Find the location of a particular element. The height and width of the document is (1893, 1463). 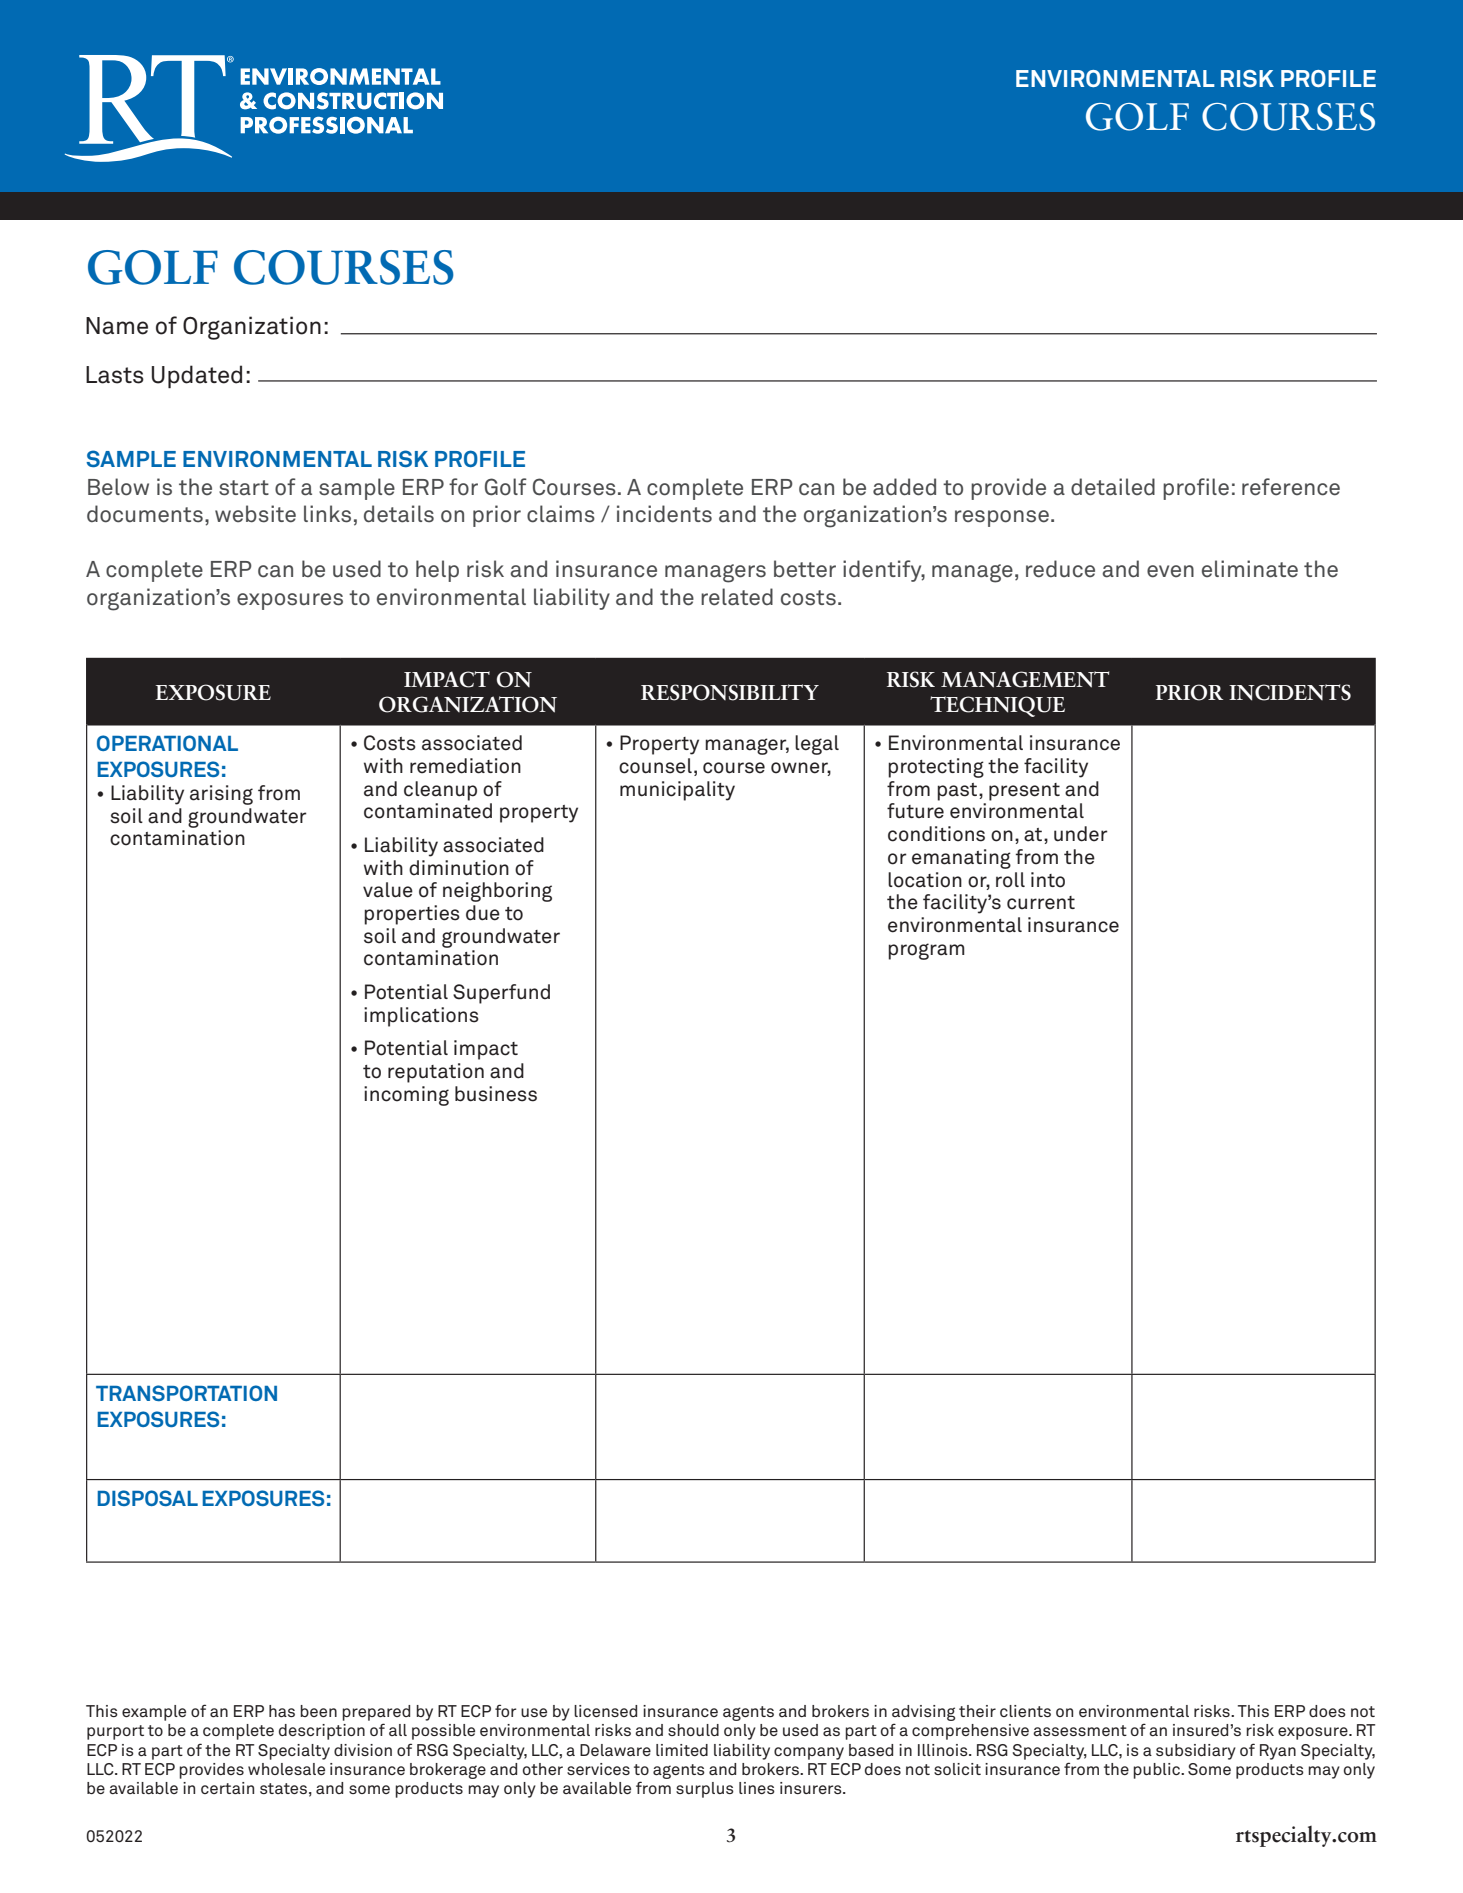

detailed is located at coordinates (1113, 487).
